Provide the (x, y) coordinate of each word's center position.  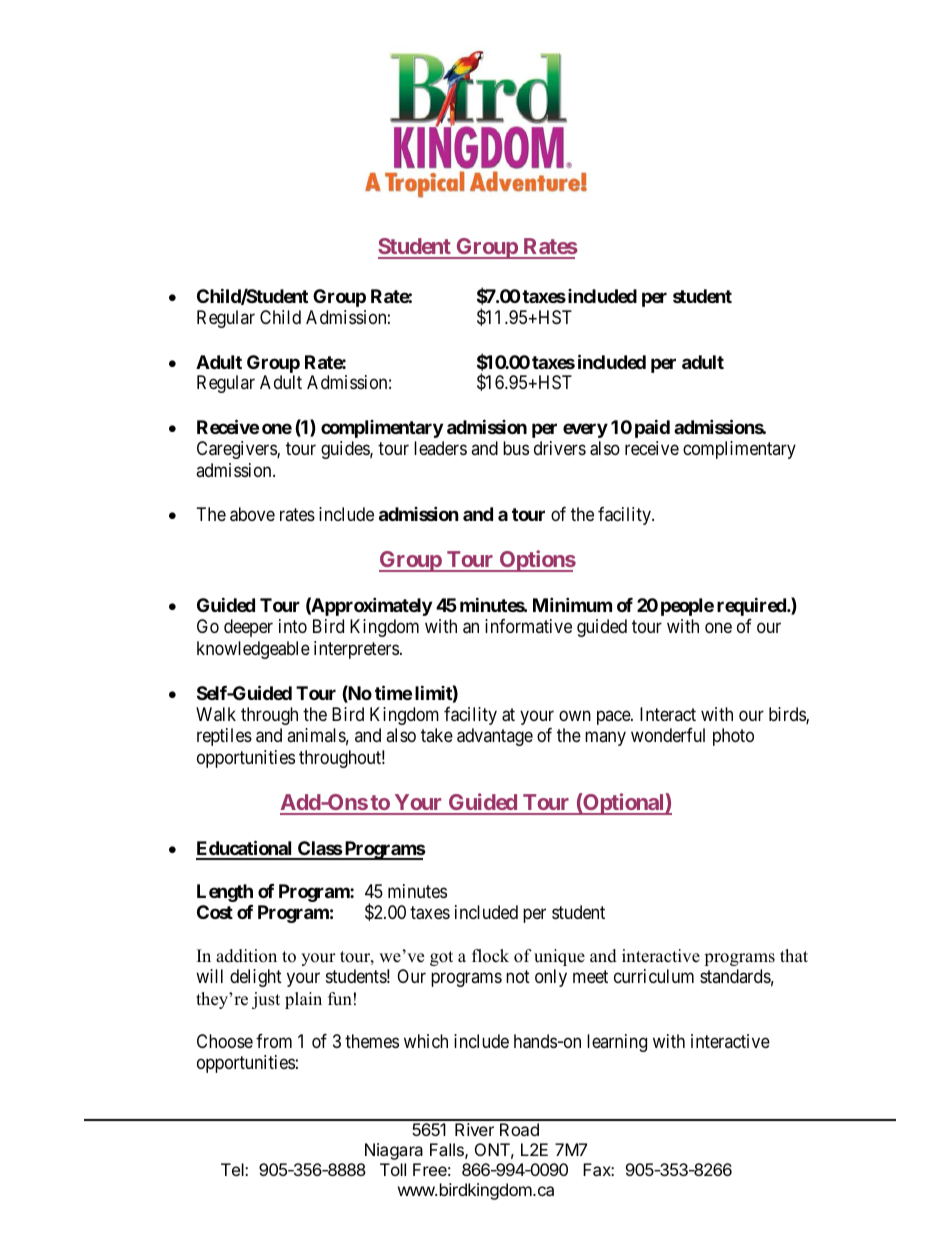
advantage (495, 737)
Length (225, 893)
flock (490, 956)
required (752, 606)
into (293, 626)
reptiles (224, 737)
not (518, 977)
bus (516, 448)
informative (528, 626)
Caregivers (237, 450)
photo (733, 737)
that (794, 955)
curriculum (654, 976)
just (266, 1000)
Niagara (394, 1151)
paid (652, 428)
